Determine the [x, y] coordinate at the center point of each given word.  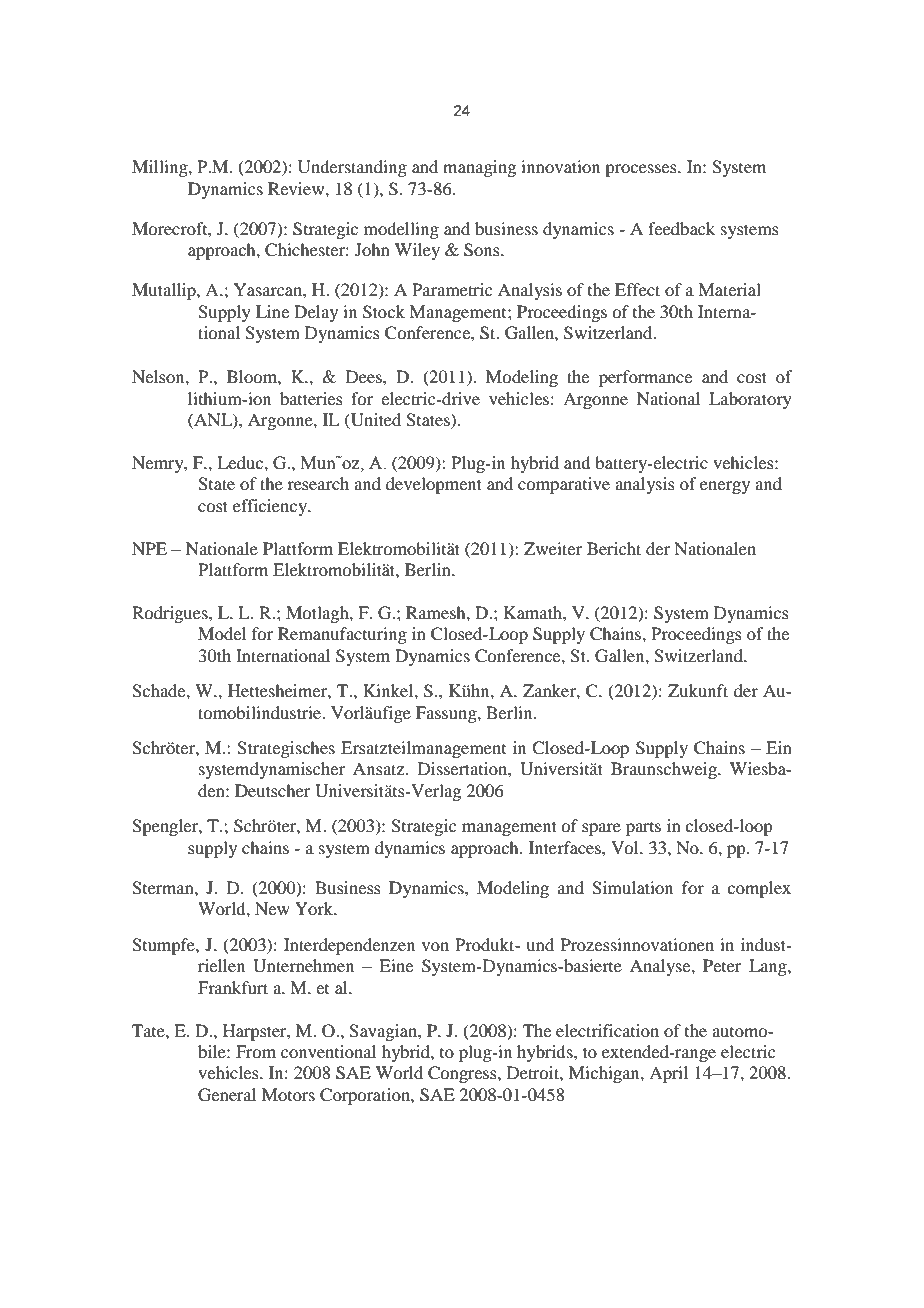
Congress [463, 1074]
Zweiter [553, 548]
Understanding [352, 168]
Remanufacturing [342, 635]
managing [479, 168]
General [227, 1095]
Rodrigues [171, 614]
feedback [681, 228]
